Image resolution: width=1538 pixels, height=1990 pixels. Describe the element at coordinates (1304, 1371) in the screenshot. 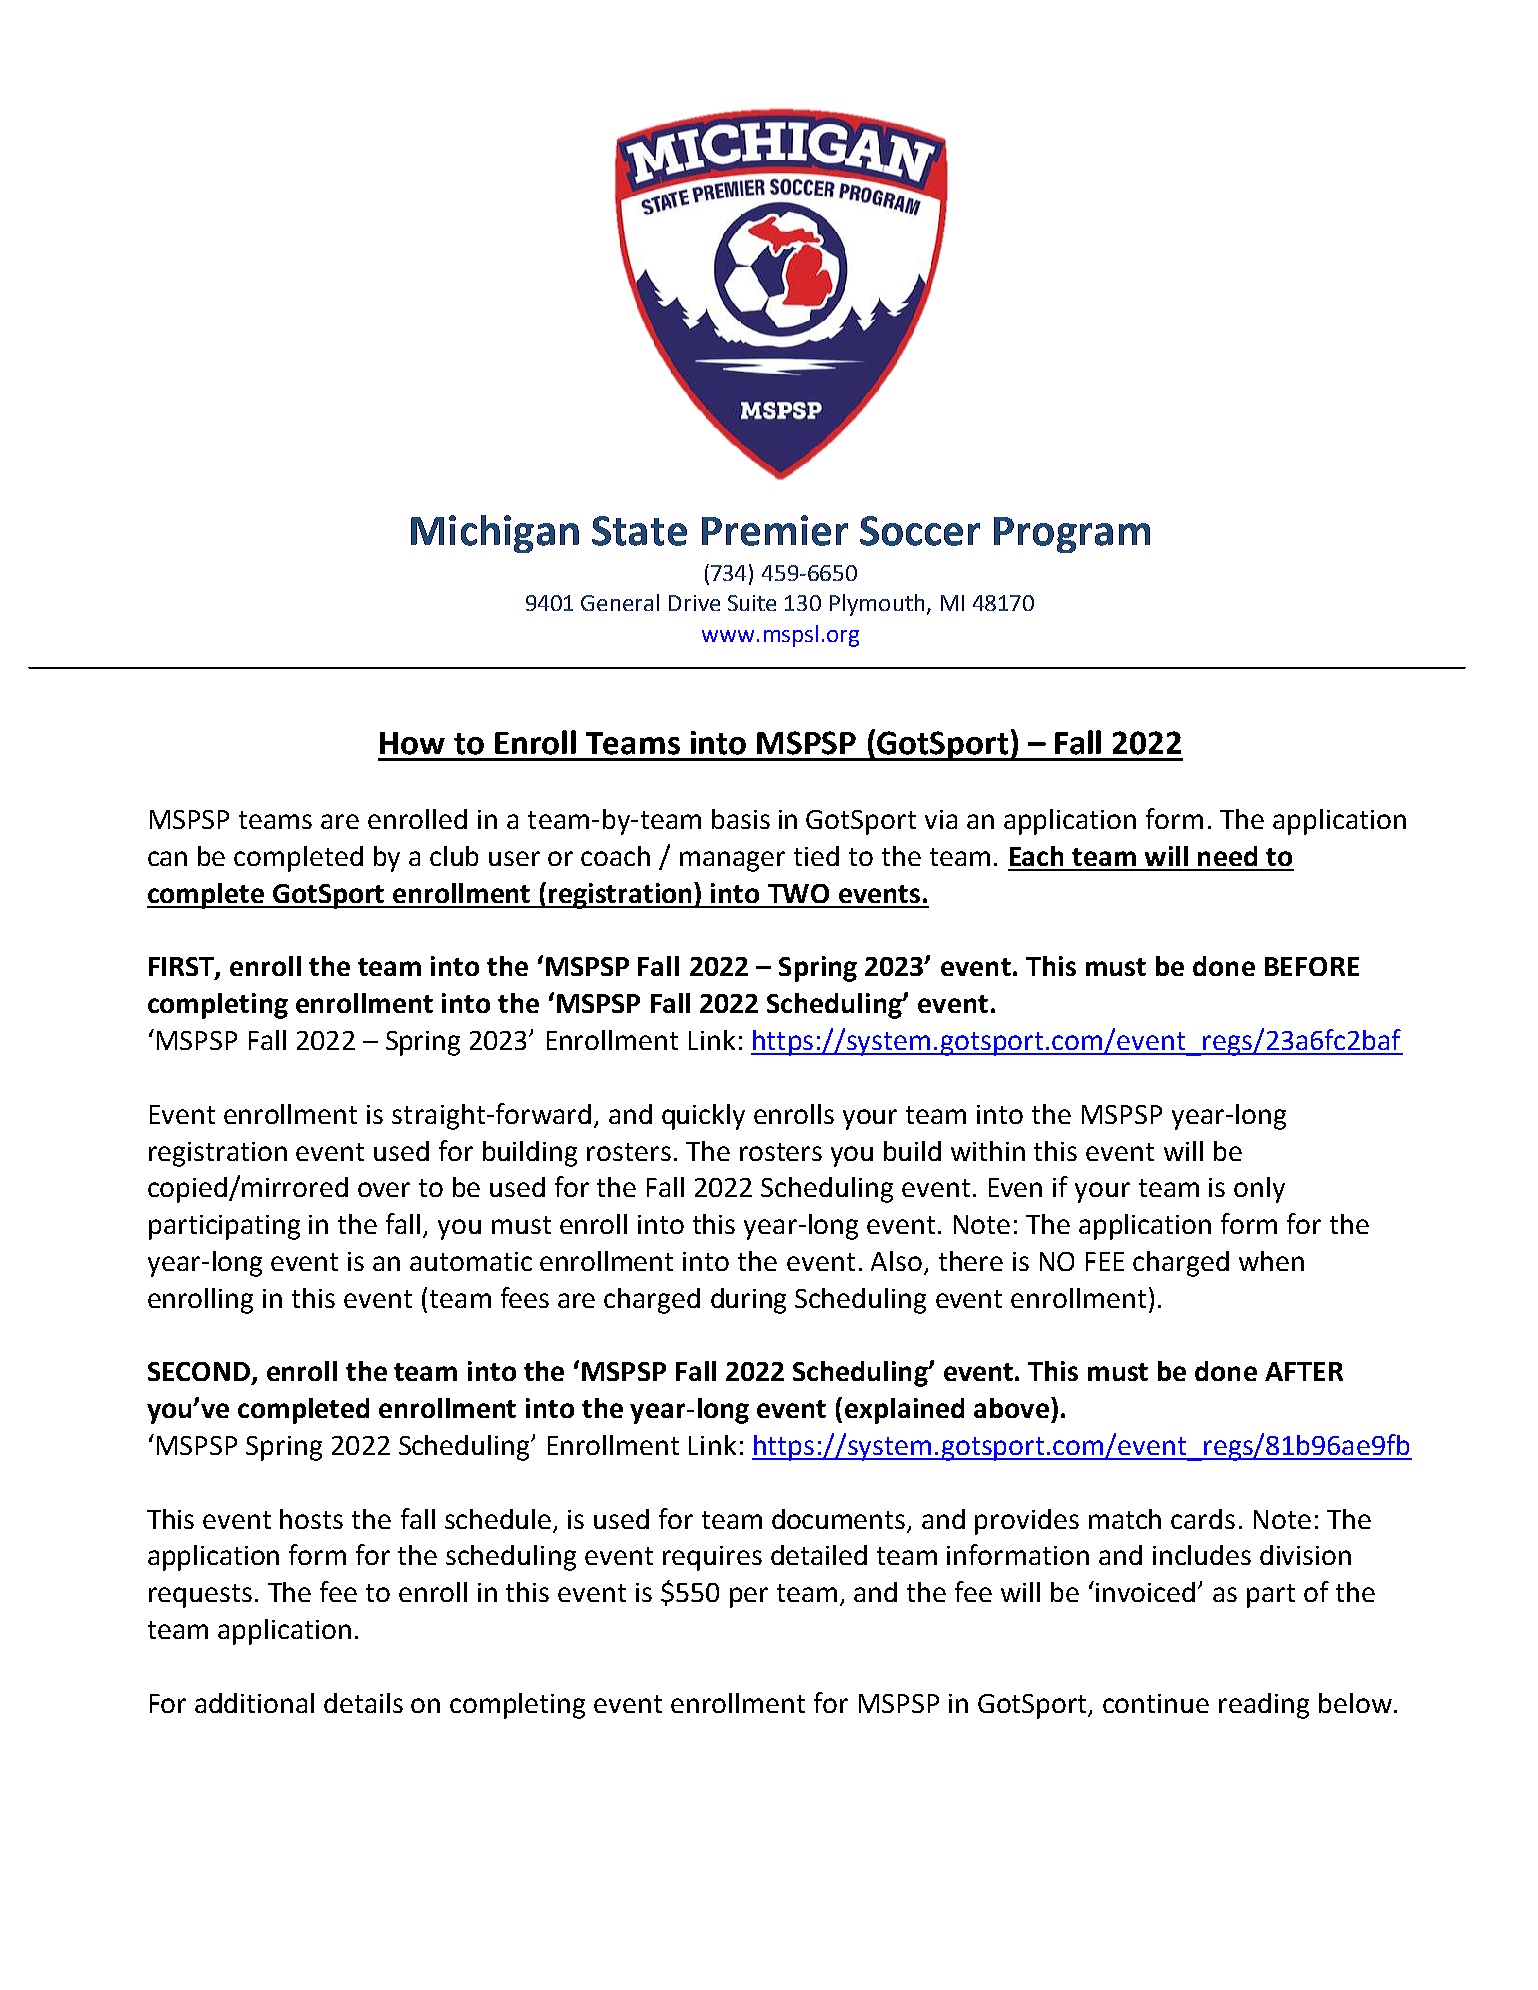

I see `AFTER` at that location.
